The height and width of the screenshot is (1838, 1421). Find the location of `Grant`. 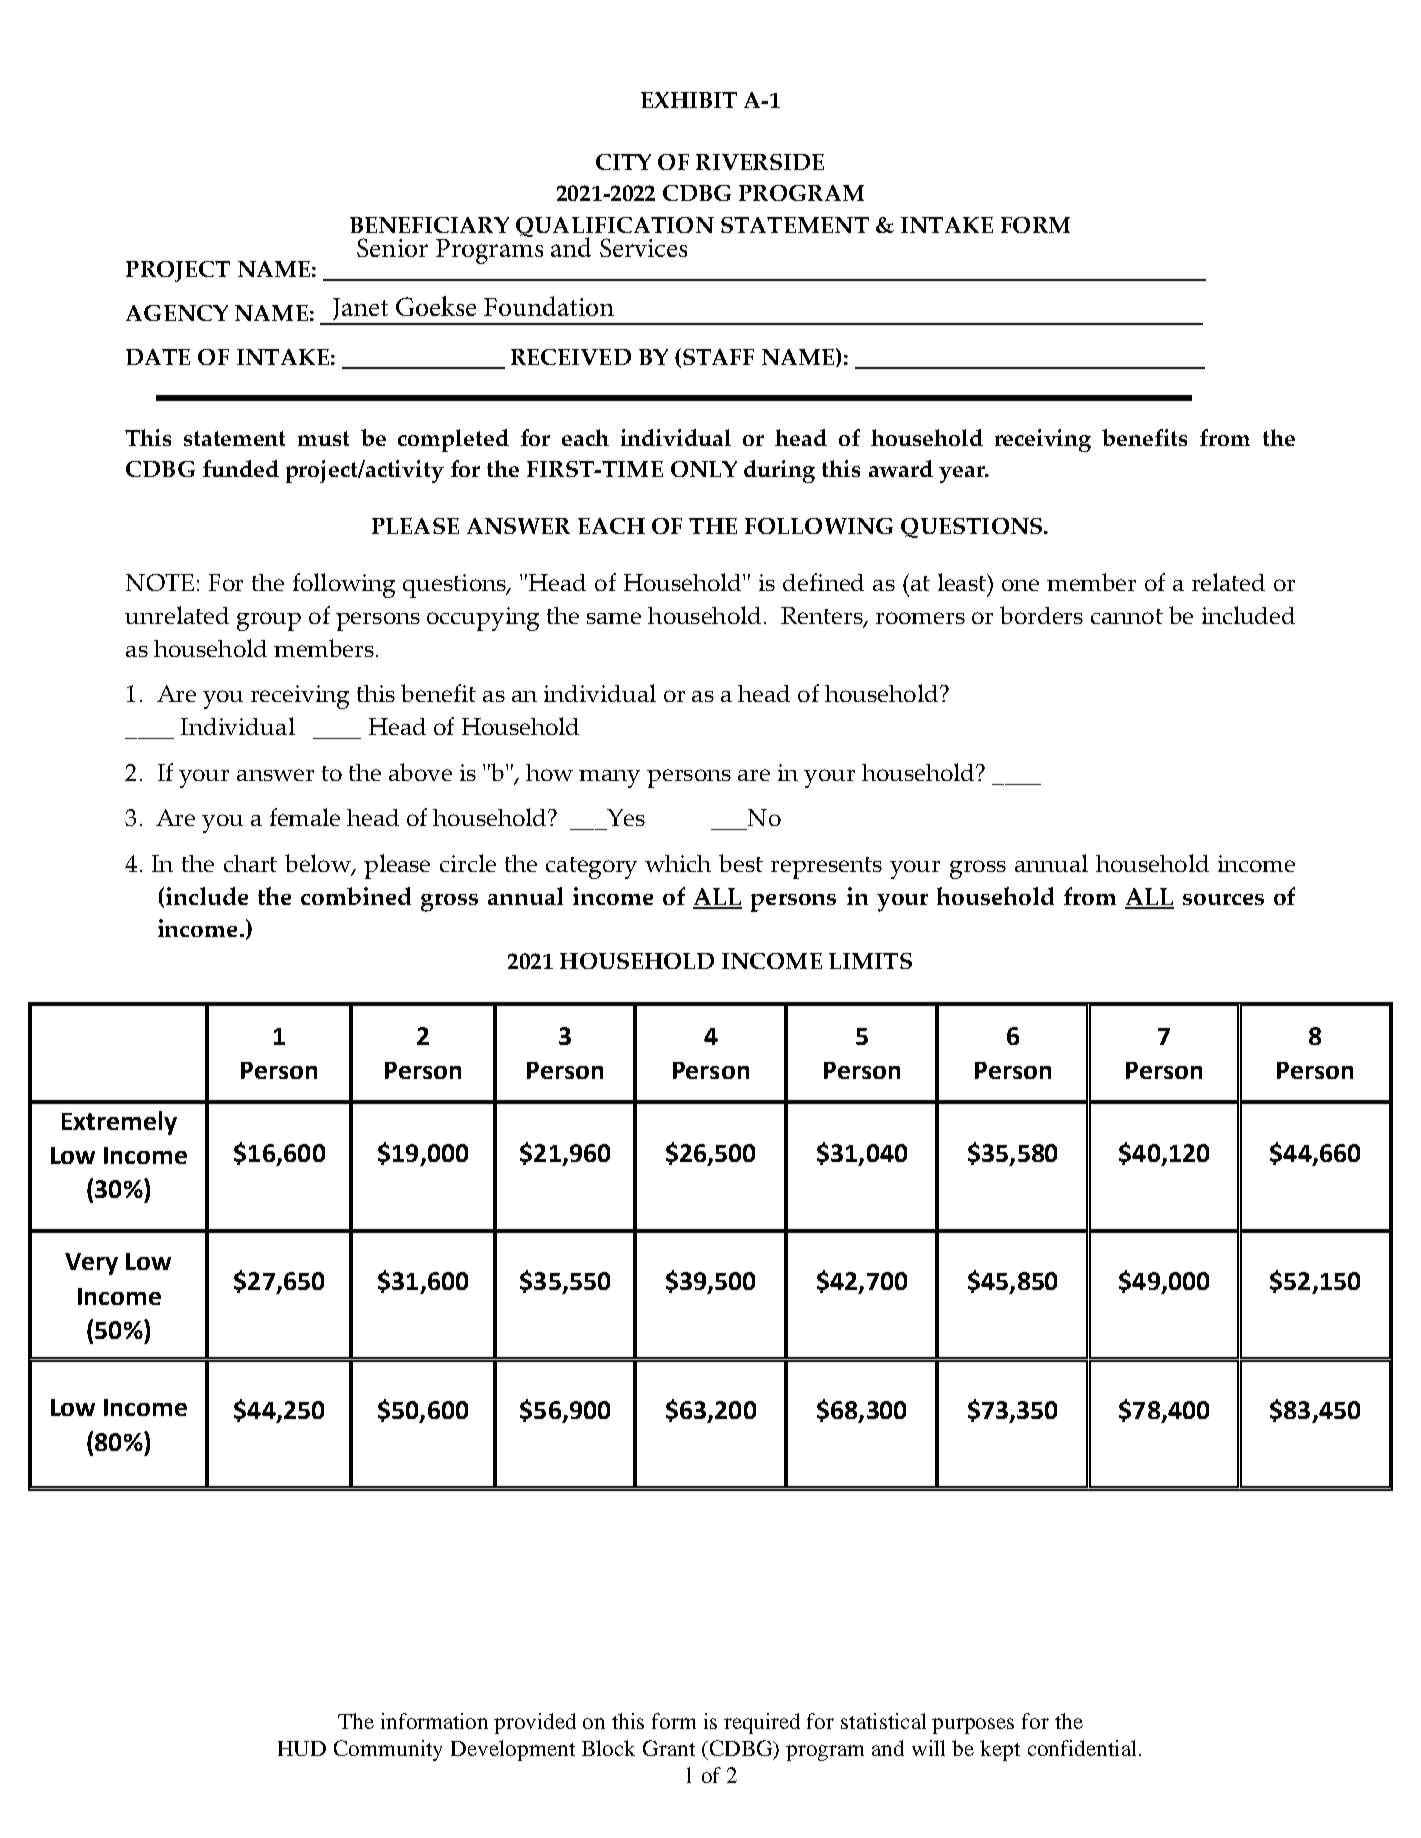

Grant is located at coordinates (669, 1748).
